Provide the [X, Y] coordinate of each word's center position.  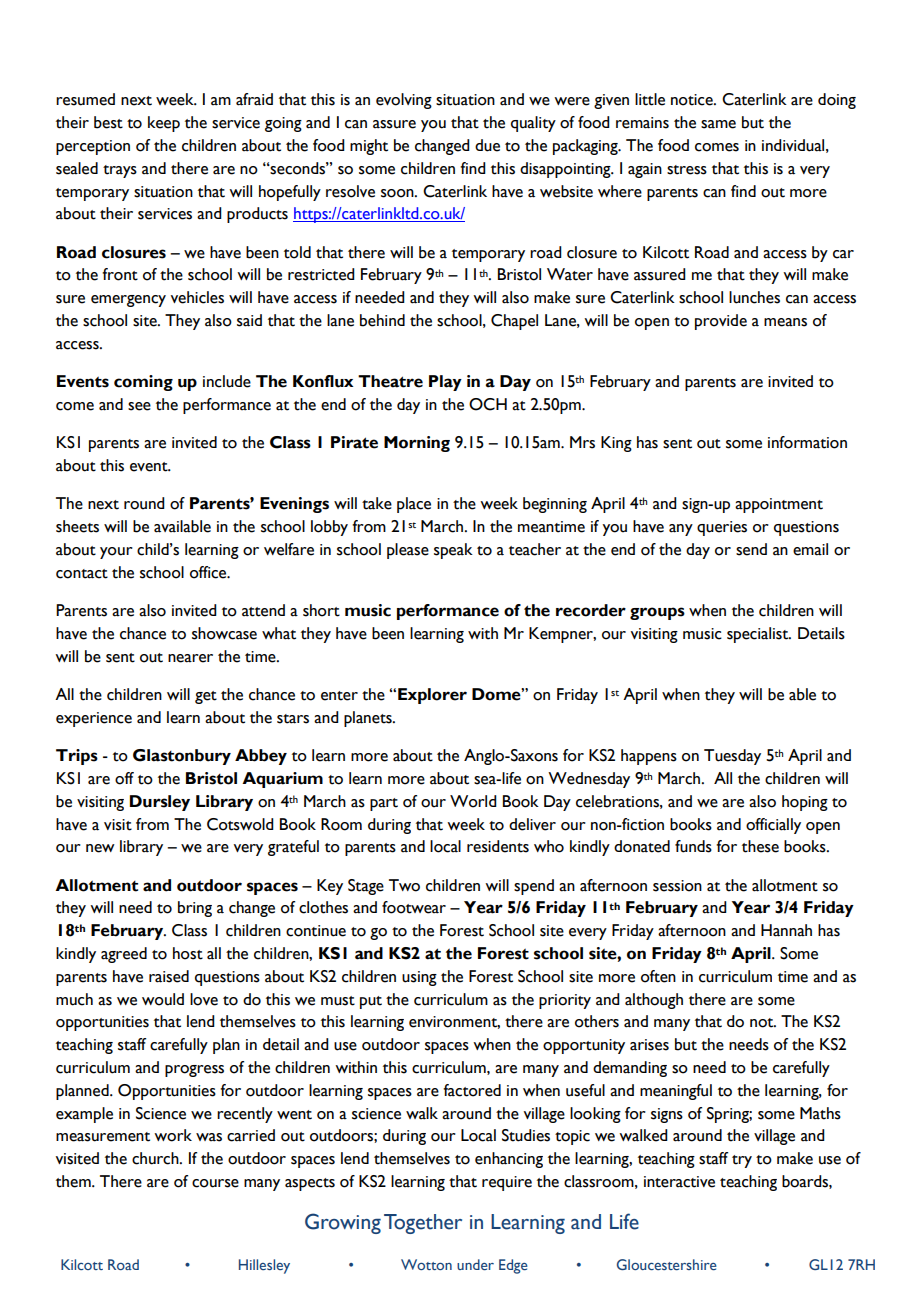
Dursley [160, 803]
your [116, 553]
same [718, 124]
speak [453, 551]
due [487, 145]
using [419, 978]
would [163, 999]
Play [445, 383]
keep [164, 124]
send [751, 549]
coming [143, 383]
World [473, 801]
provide [721, 322]
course [215, 1183]
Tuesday [732, 757]
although [654, 1001]
